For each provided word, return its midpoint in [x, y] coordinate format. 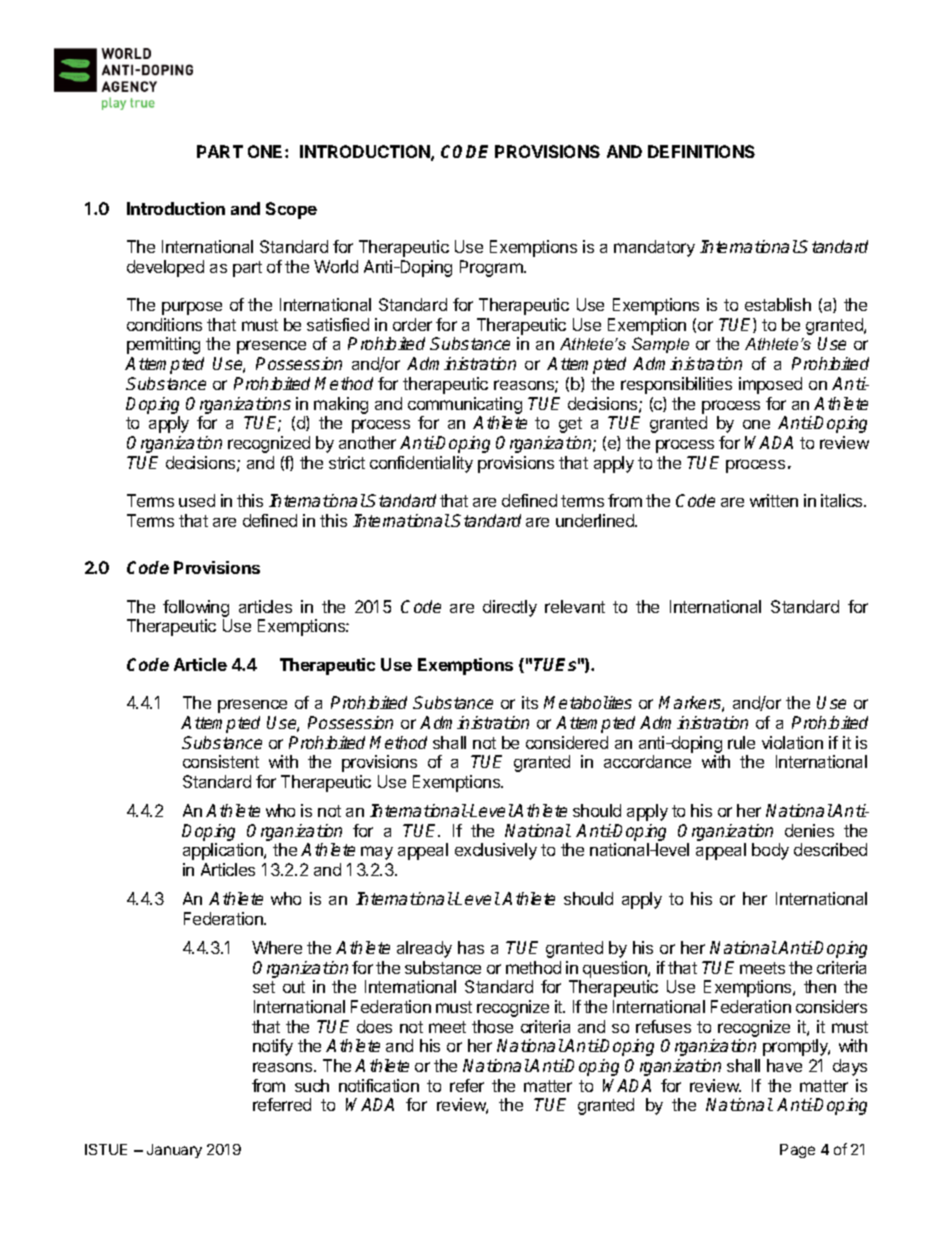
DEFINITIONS [701, 151]
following [196, 608]
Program [492, 268]
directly [510, 608]
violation [792, 742]
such [312, 1085]
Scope [291, 210]
